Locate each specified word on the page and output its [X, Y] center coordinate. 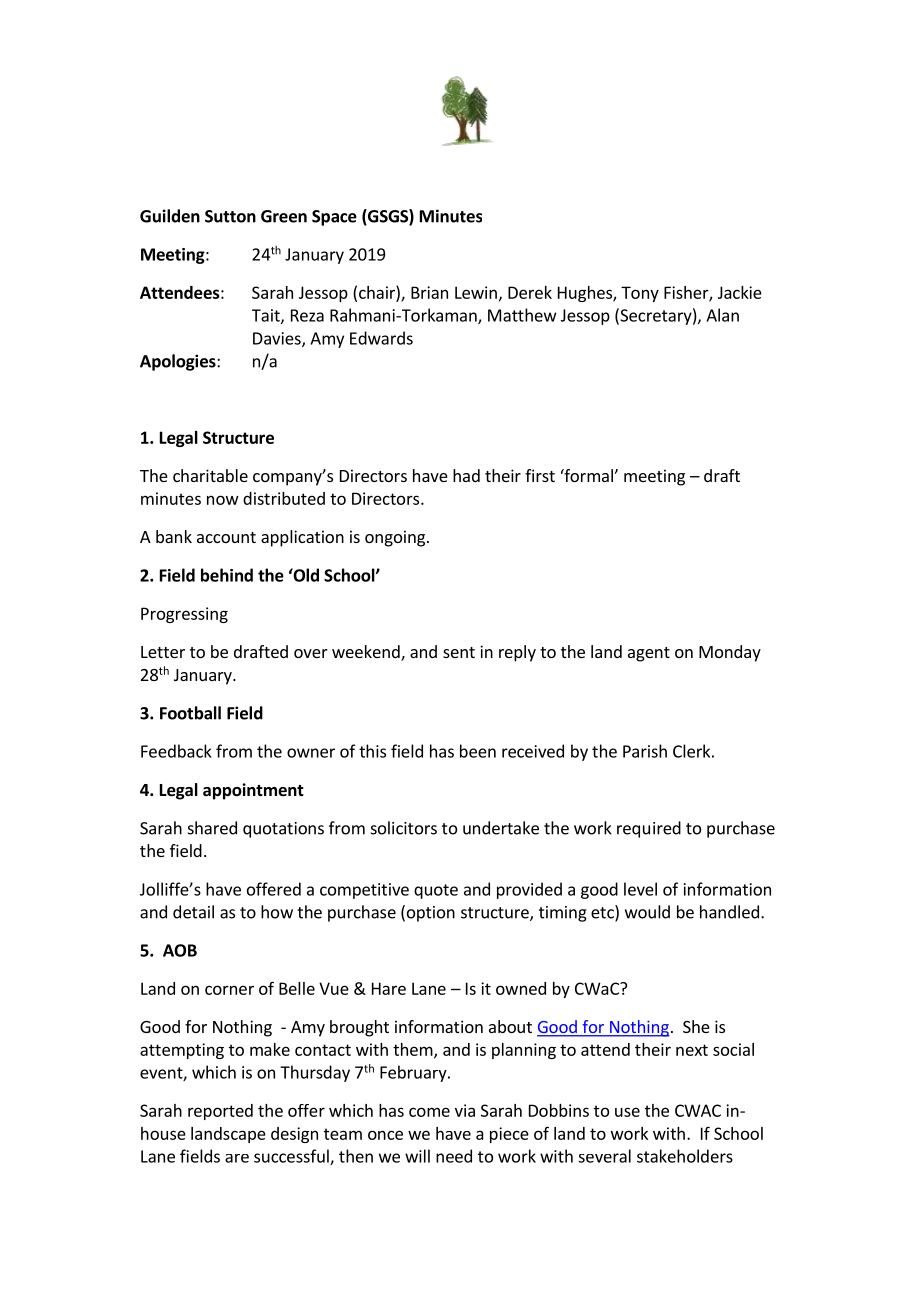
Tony [640, 294]
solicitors [404, 828]
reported [220, 1112]
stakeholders [685, 1156]
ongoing [396, 538]
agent [649, 654]
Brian [429, 292]
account [226, 537]
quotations [283, 830]
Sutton [230, 216]
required [649, 829]
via [465, 1110]
